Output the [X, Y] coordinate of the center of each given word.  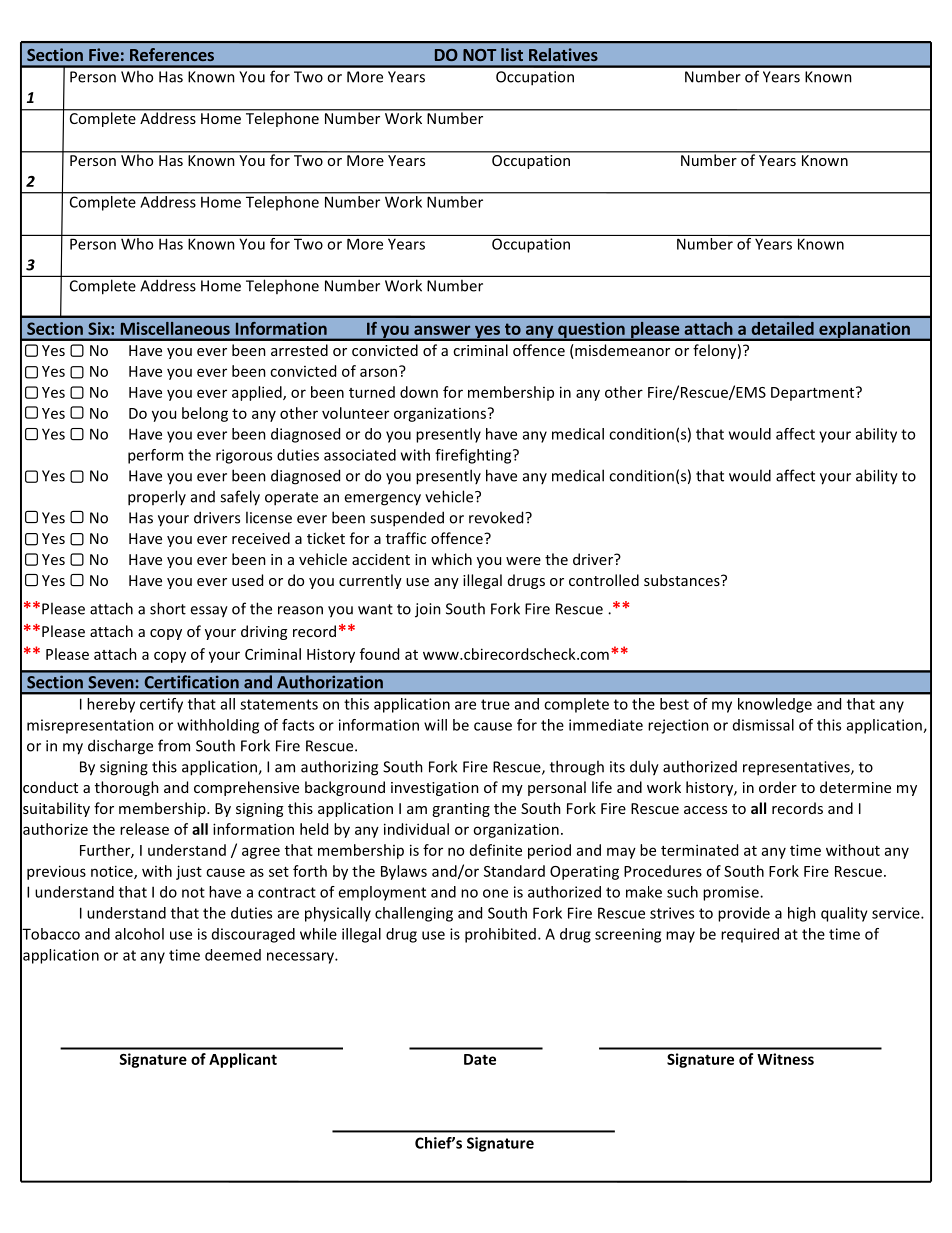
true [495, 704]
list [512, 54]
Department [814, 393]
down [419, 392]
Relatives [563, 54]
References [172, 54]
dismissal [763, 725]
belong [205, 414]
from [174, 745]
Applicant [243, 1060]
